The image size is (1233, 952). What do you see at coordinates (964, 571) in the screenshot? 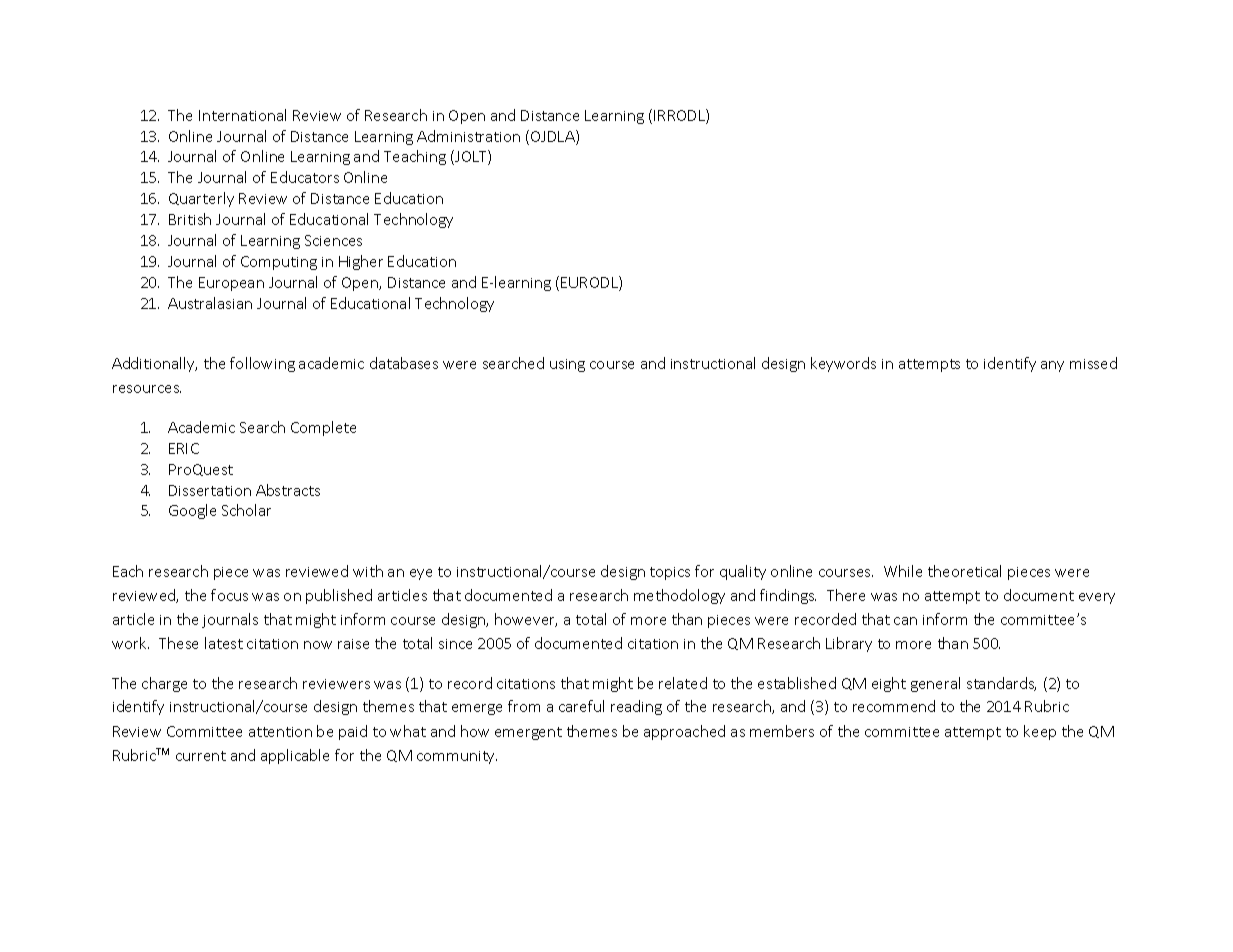
I see `theoretical` at bounding box center [964, 571].
